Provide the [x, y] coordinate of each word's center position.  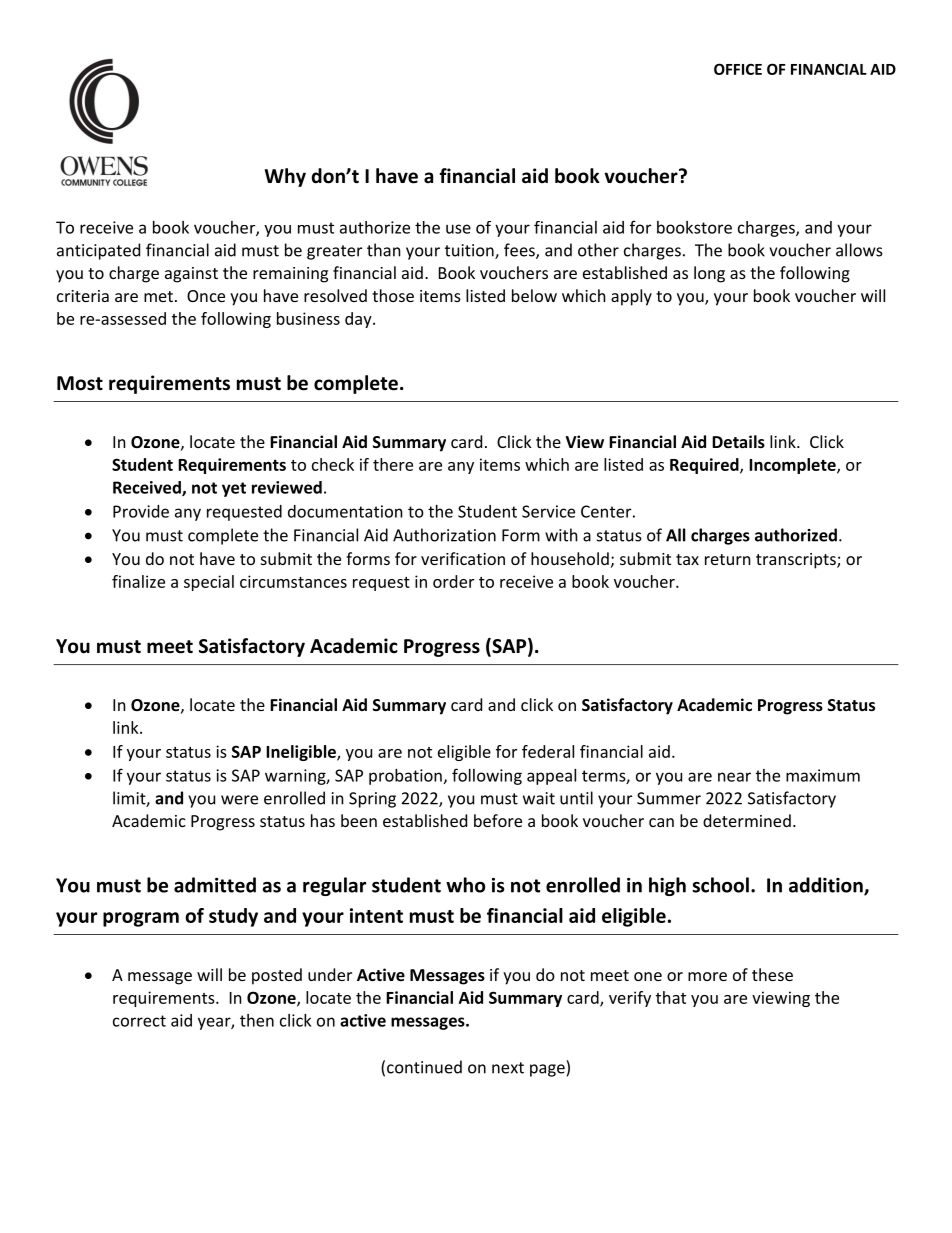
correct [139, 1021]
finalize [138, 581]
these [772, 974]
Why [285, 177]
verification [463, 558]
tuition [470, 251]
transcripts [797, 561]
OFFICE [738, 69]
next [508, 1068]
